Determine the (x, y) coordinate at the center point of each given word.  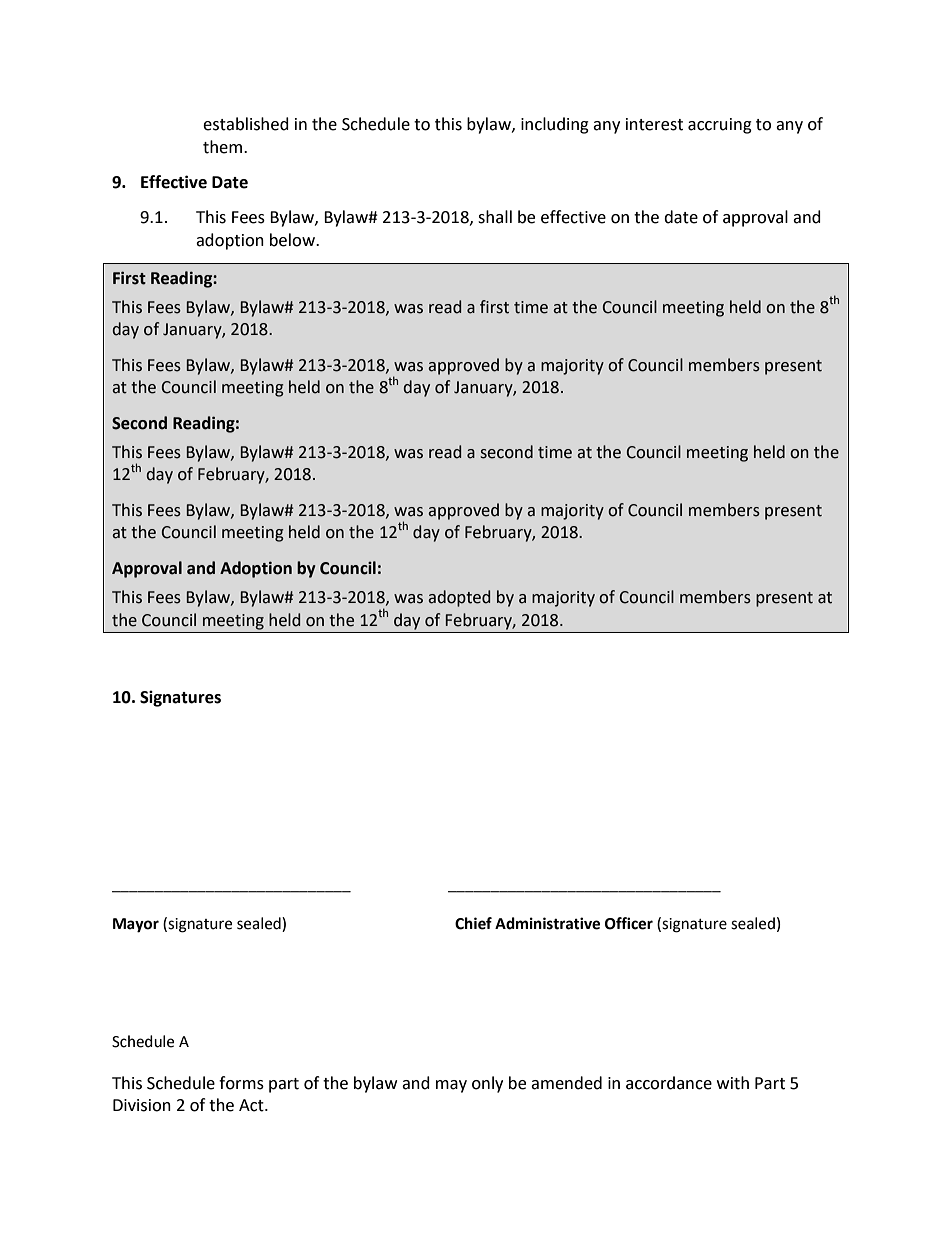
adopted (459, 598)
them (224, 147)
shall (495, 217)
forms (241, 1083)
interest (654, 124)
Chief (473, 923)
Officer (629, 923)
